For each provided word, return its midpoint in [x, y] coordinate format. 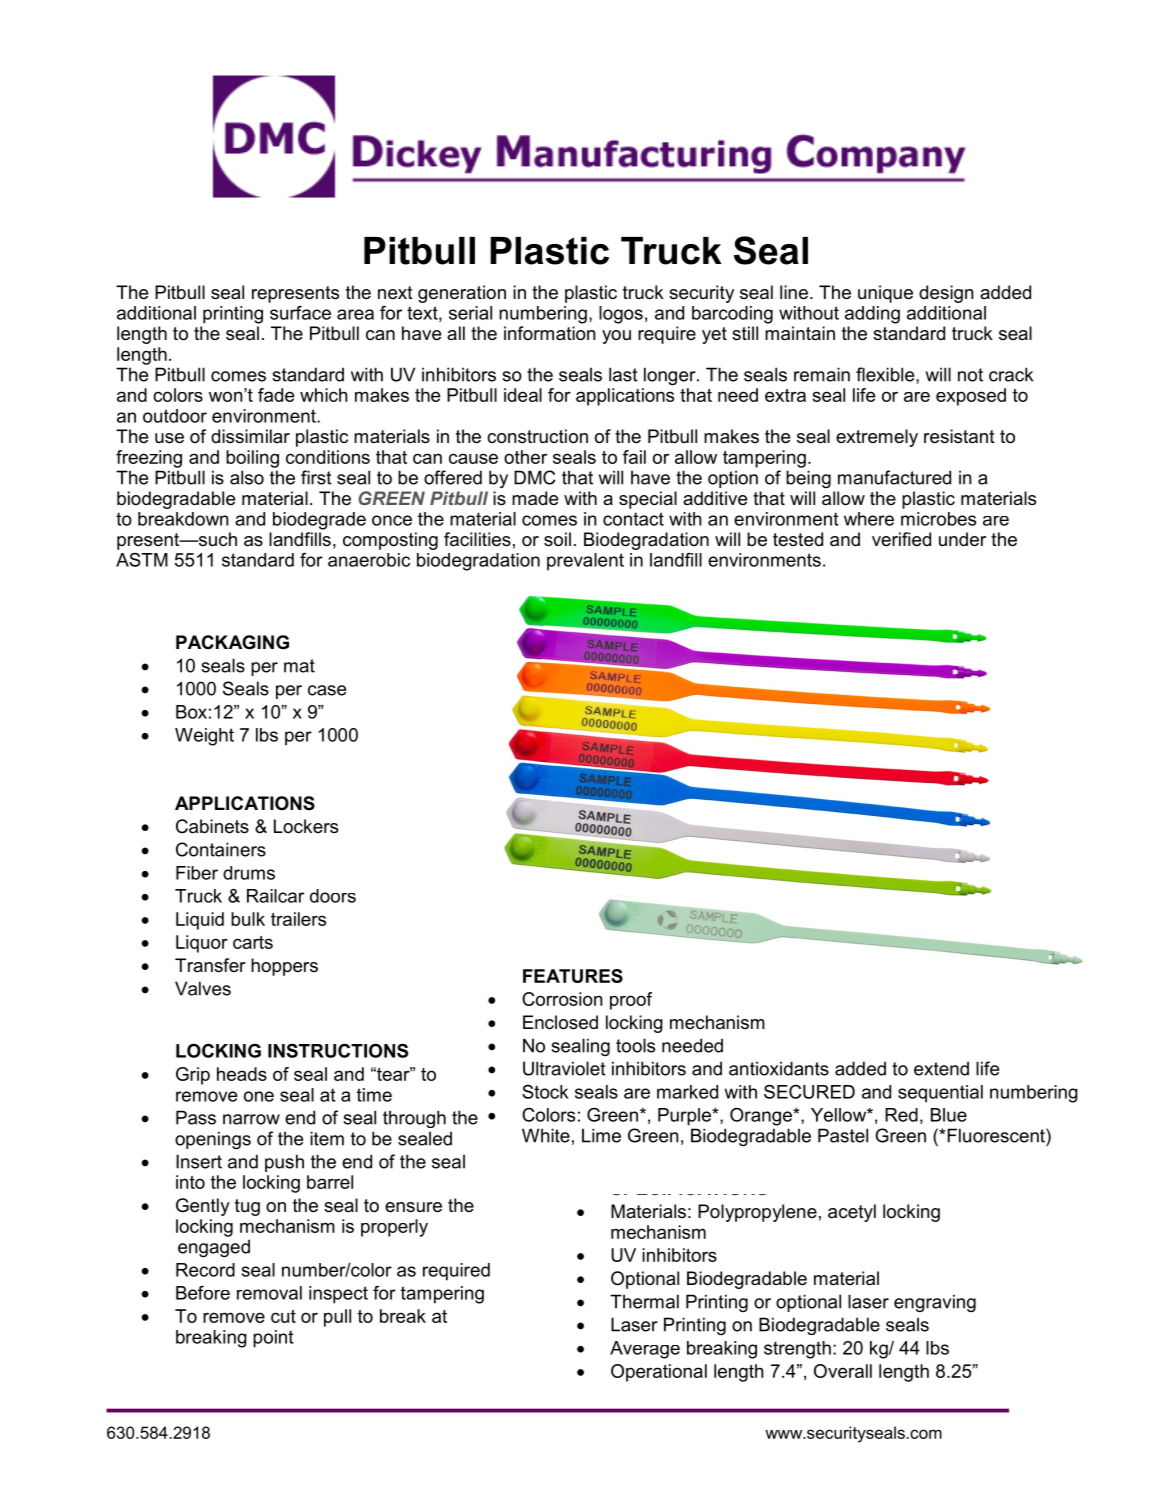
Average [645, 1350]
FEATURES [573, 976]
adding [872, 315]
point [273, 1339]
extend [941, 1068]
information [549, 333]
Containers [221, 849]
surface [300, 313]
